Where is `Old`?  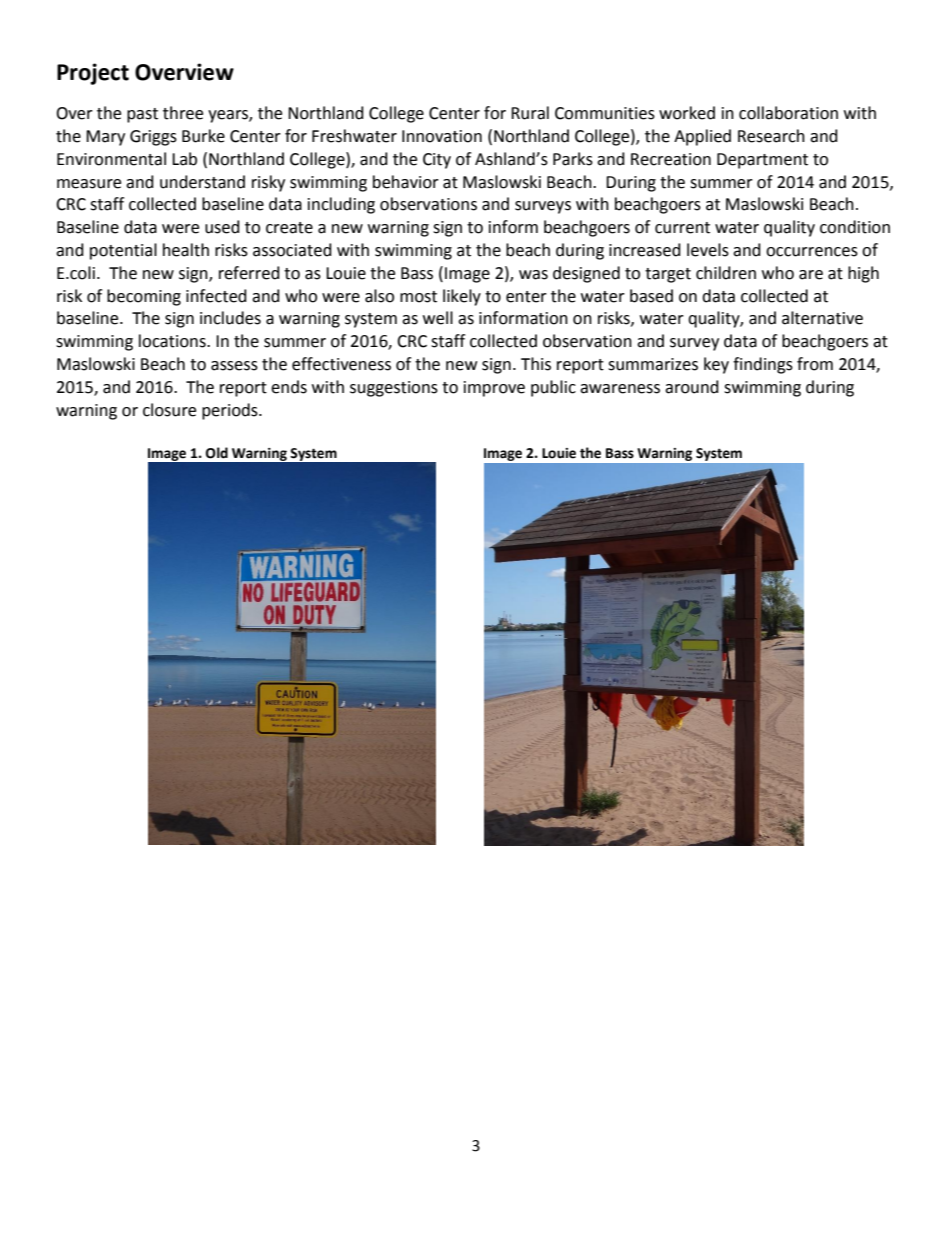
Old is located at coordinates (217, 453).
